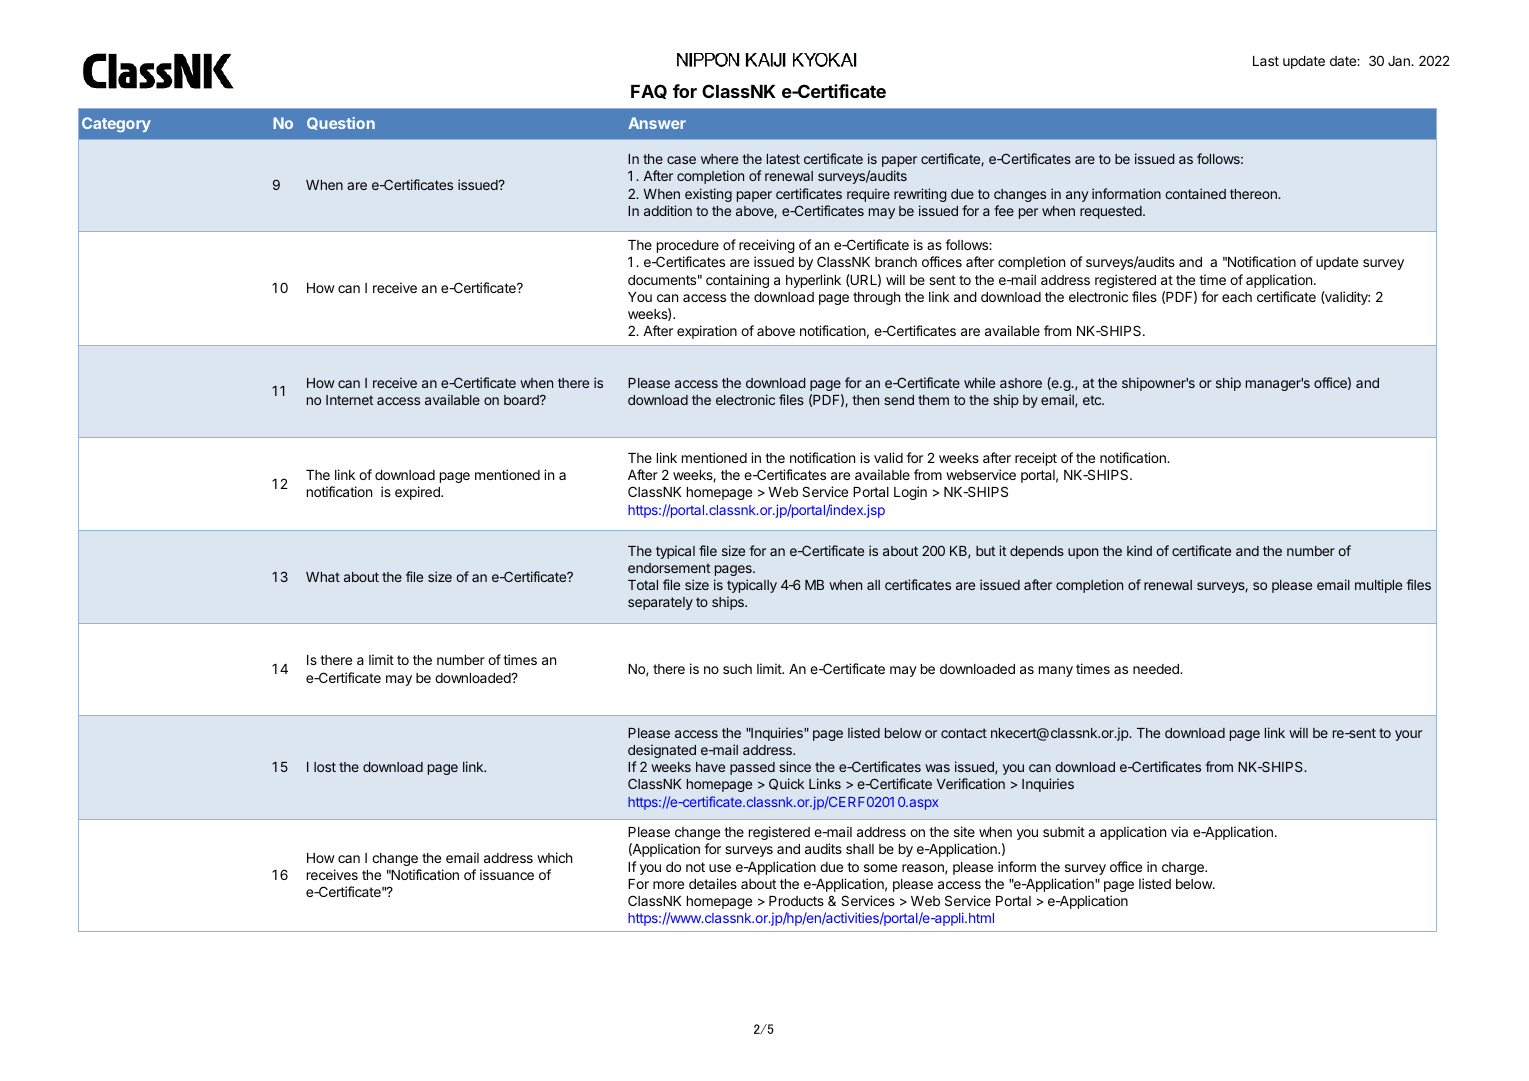  Describe the element at coordinates (507, 874) in the screenshot. I see `issuance` at that location.
